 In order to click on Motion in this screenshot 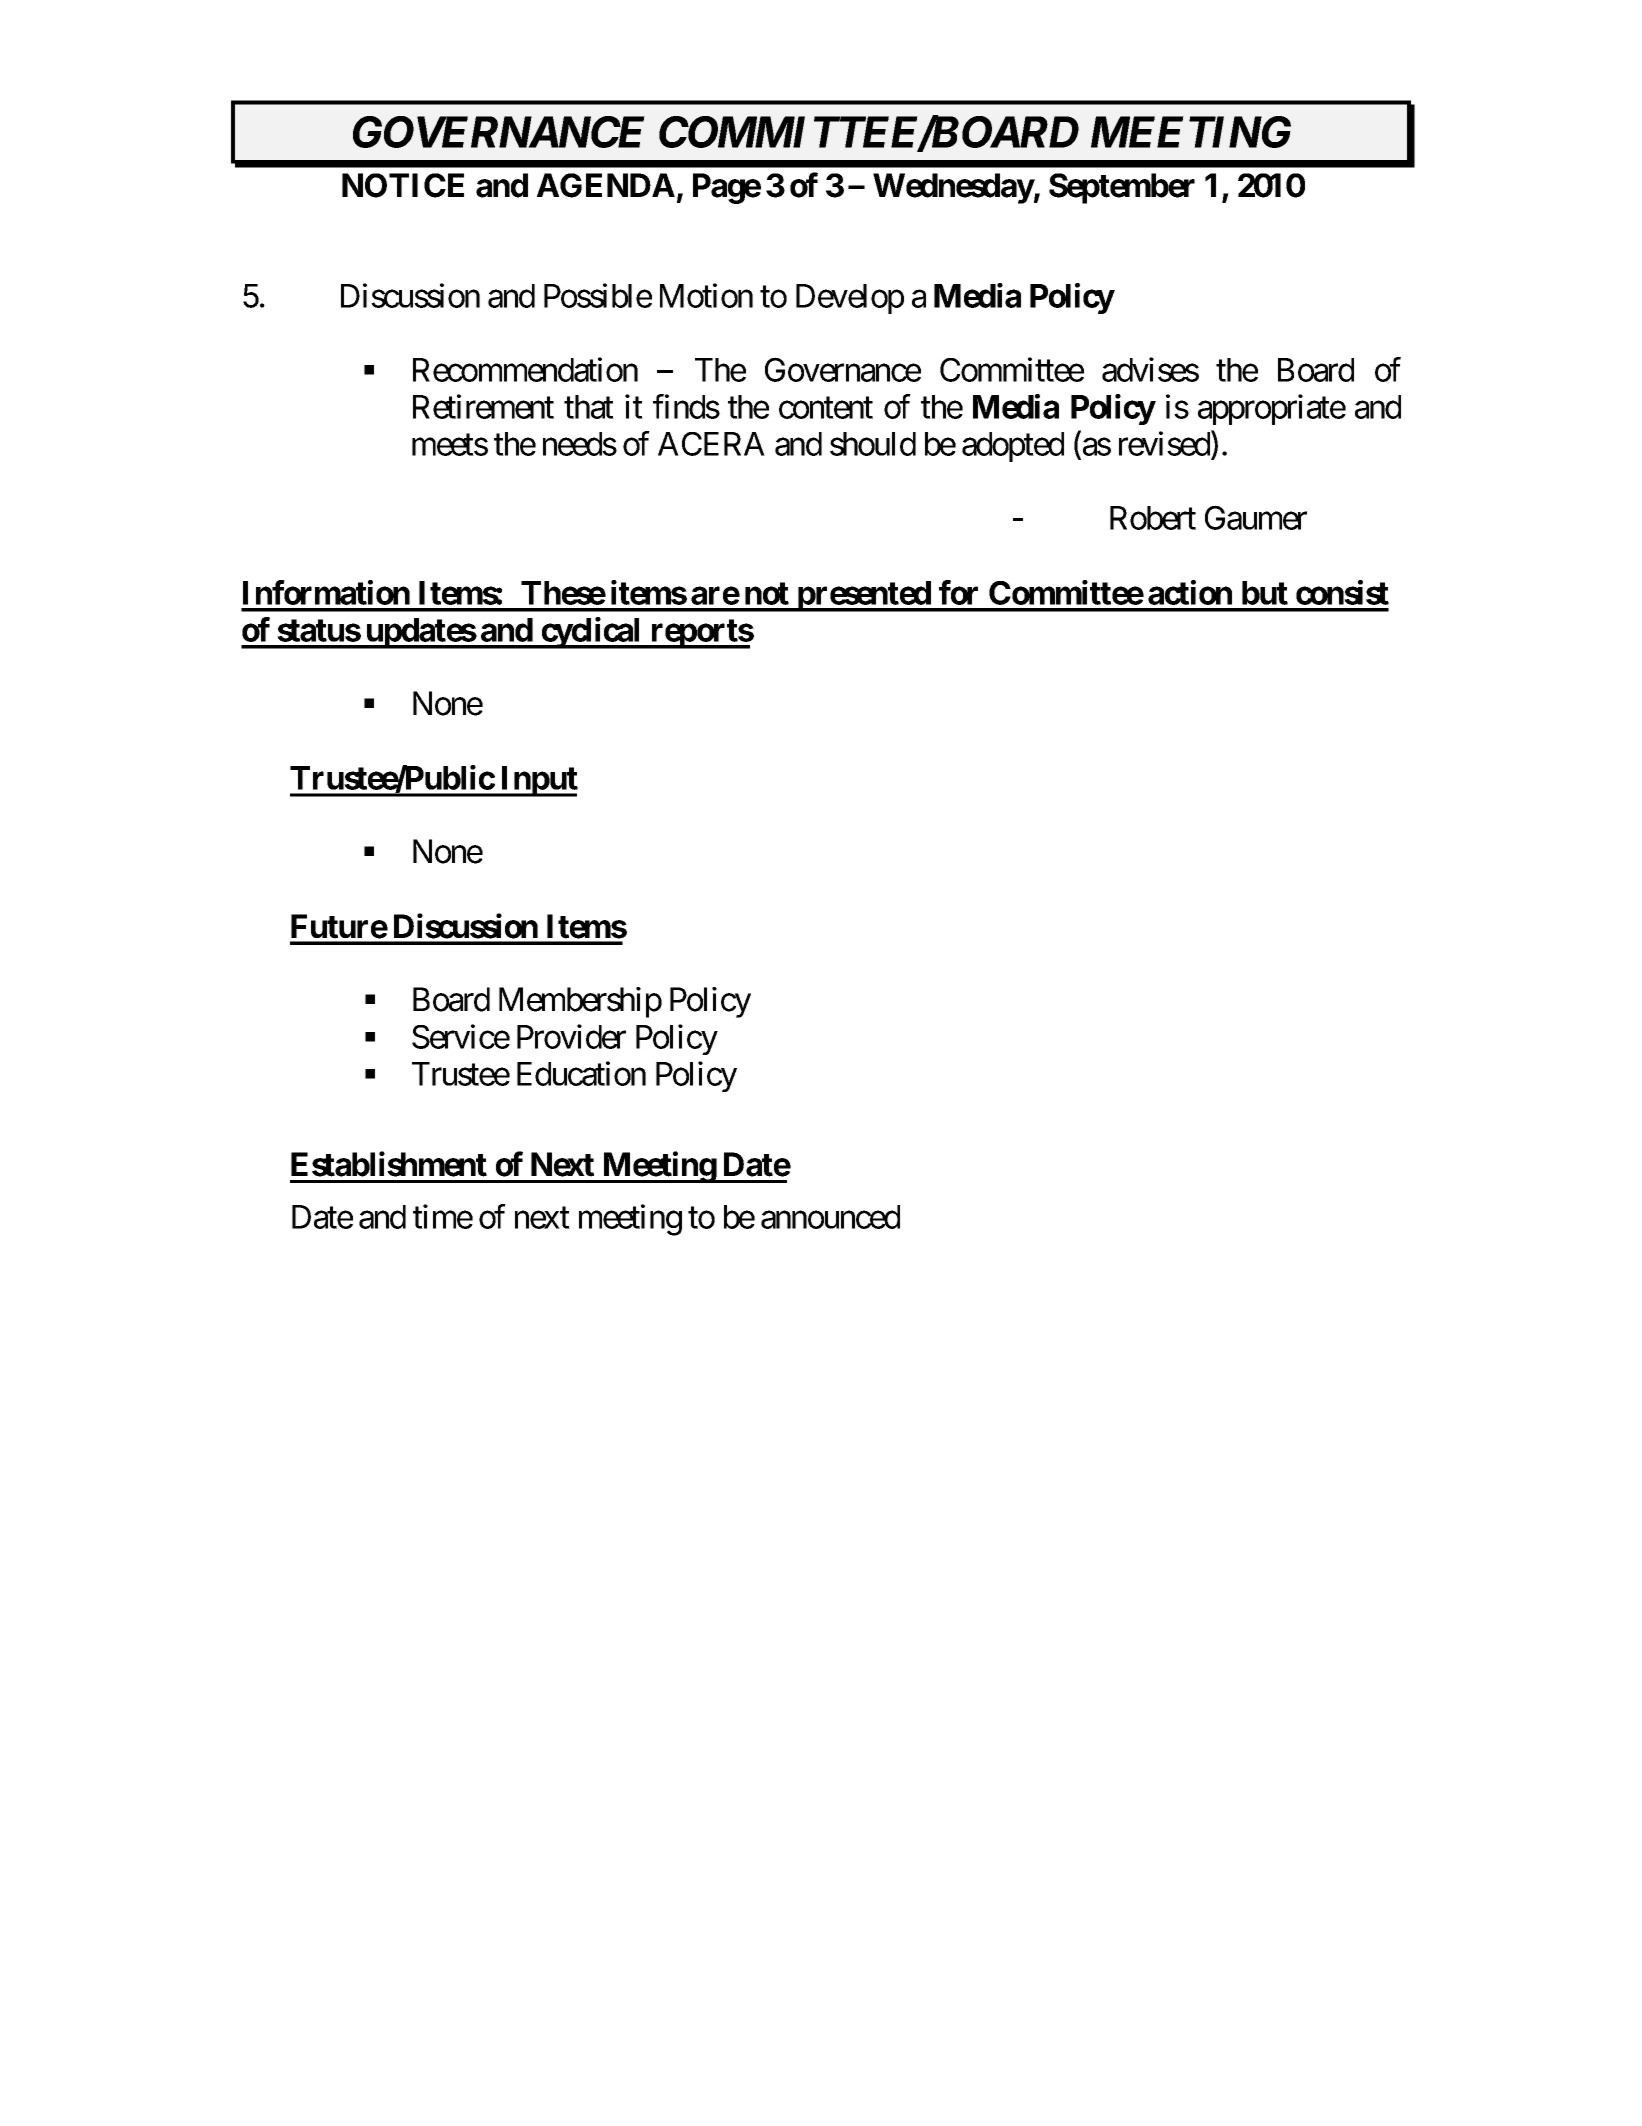, I will do `click(706, 295)`.
